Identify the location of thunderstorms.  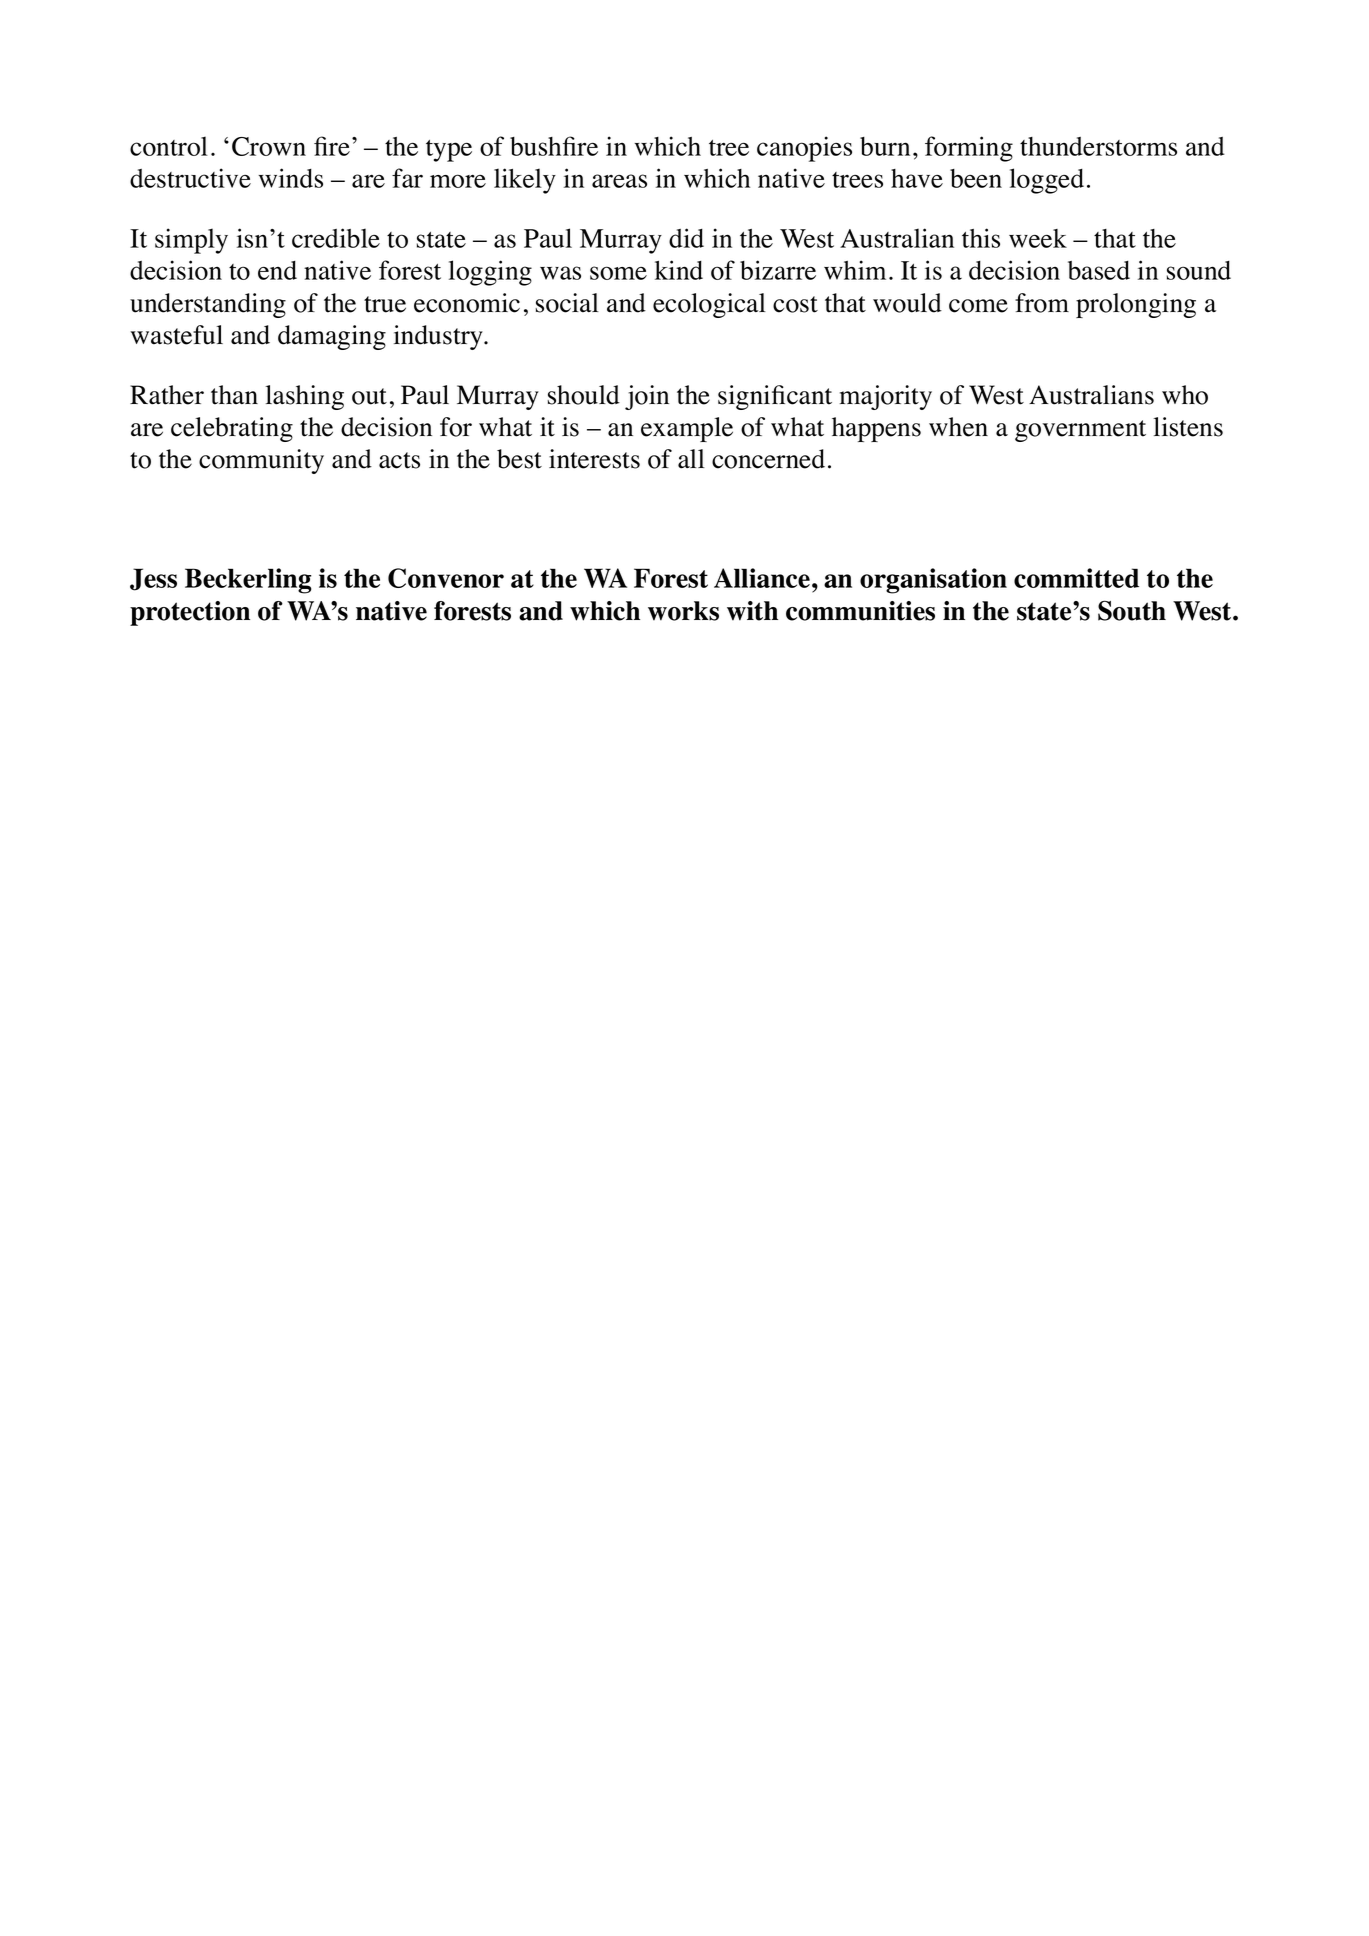
(1098, 146).
